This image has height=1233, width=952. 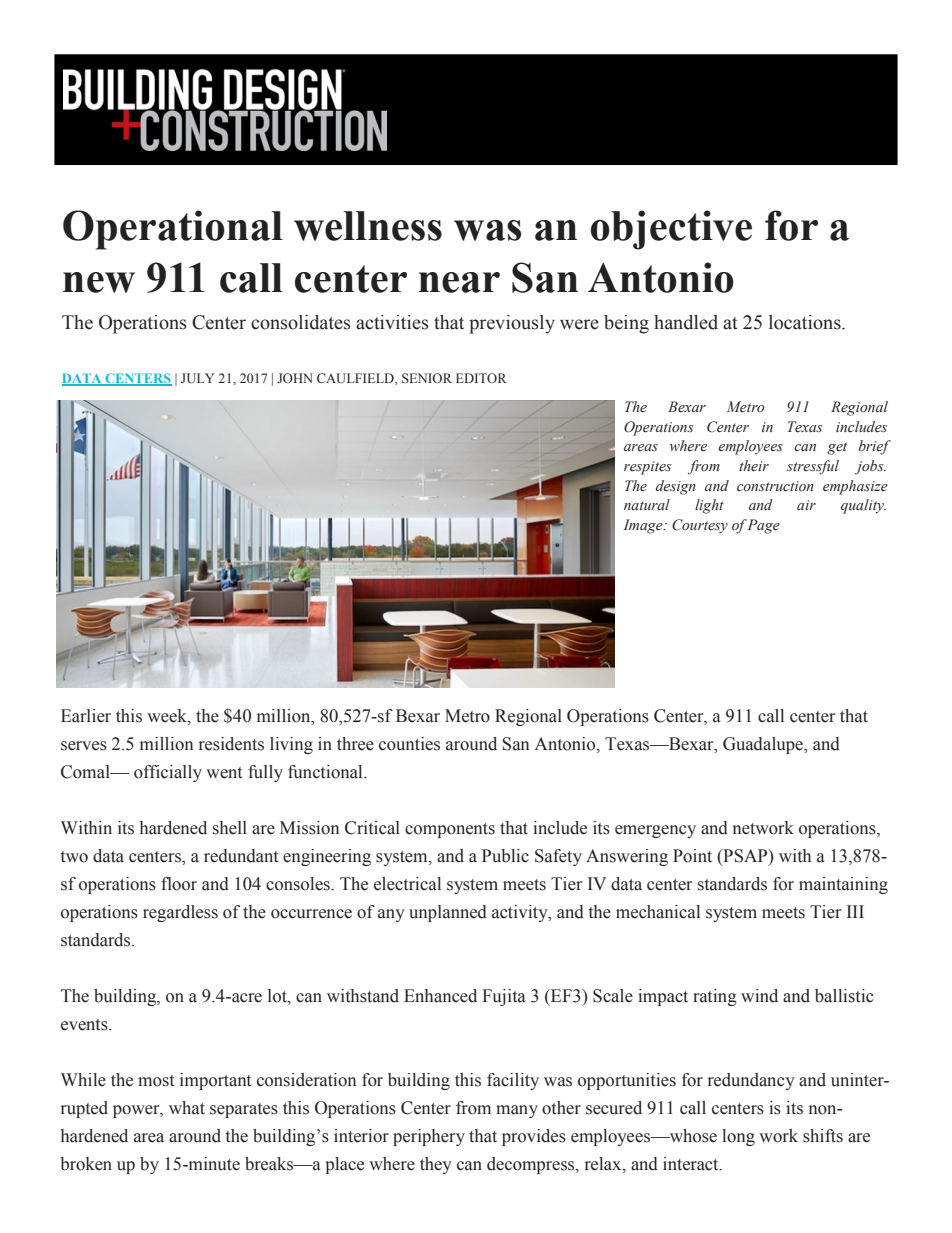 I want to click on PSAP, so click(x=745, y=856).
